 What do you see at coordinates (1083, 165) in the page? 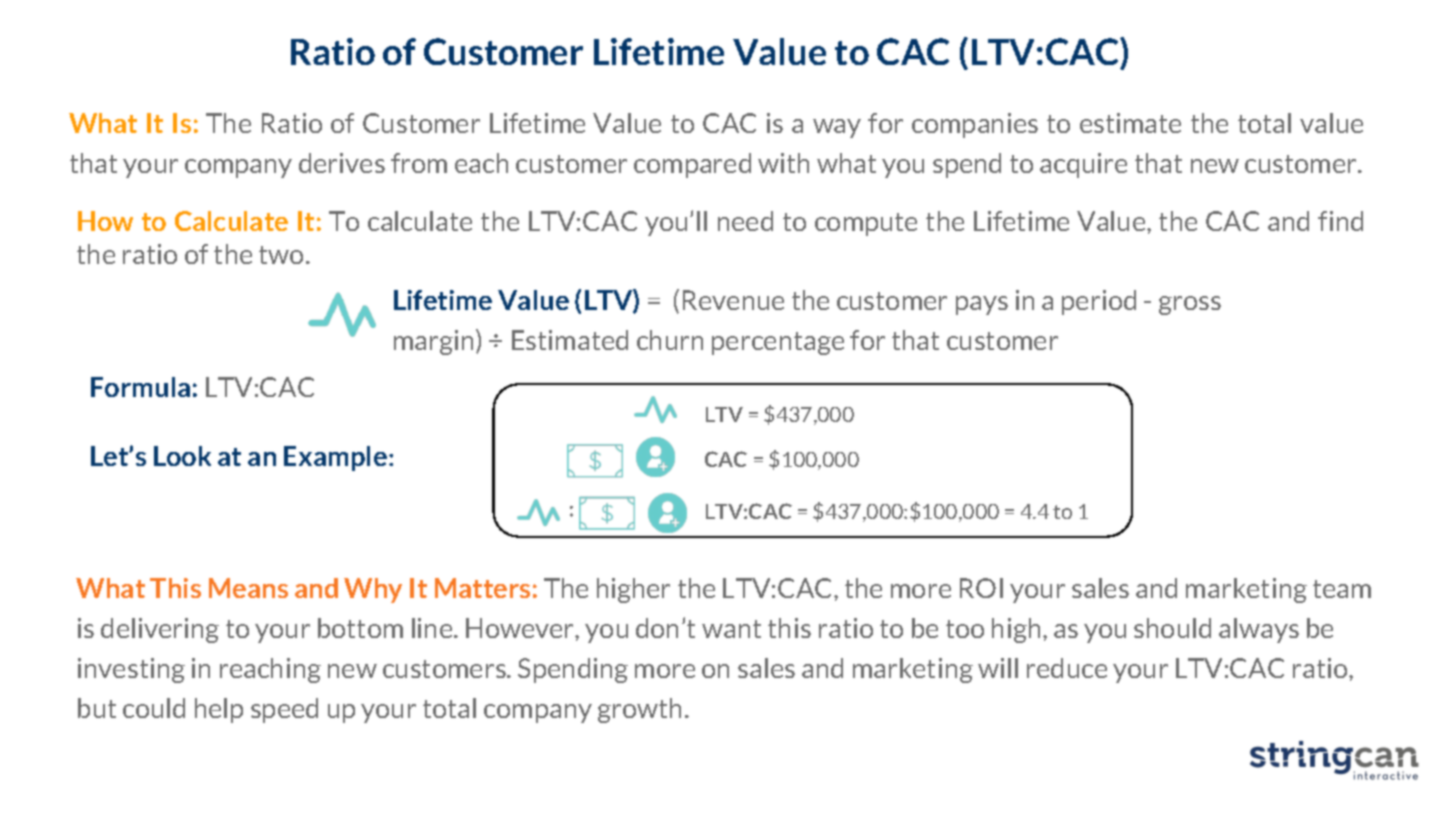
I see `acquire` at bounding box center [1083, 165].
